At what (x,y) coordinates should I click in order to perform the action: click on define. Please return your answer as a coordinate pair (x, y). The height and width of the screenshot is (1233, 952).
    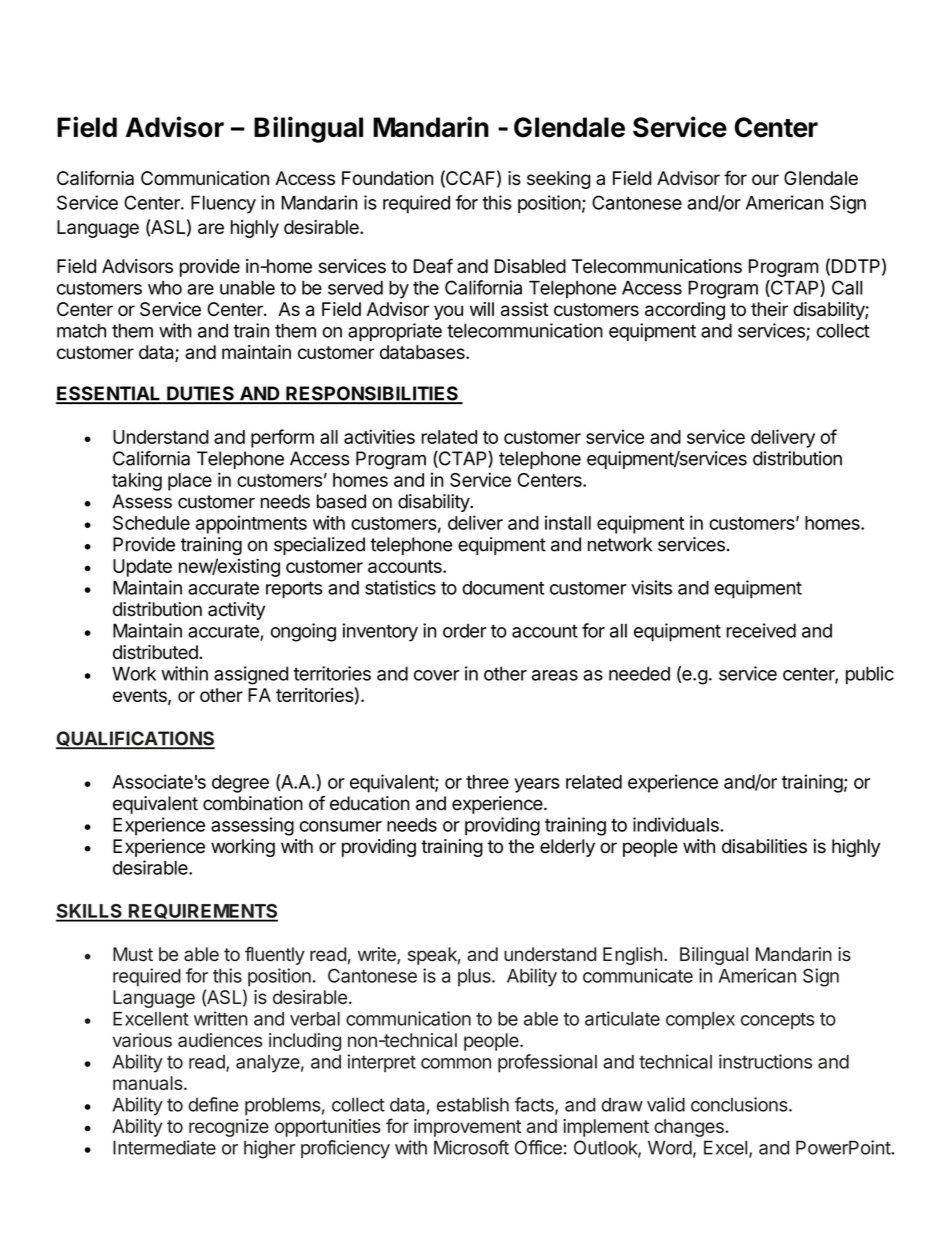
    Looking at the image, I should click on (213, 1104).
